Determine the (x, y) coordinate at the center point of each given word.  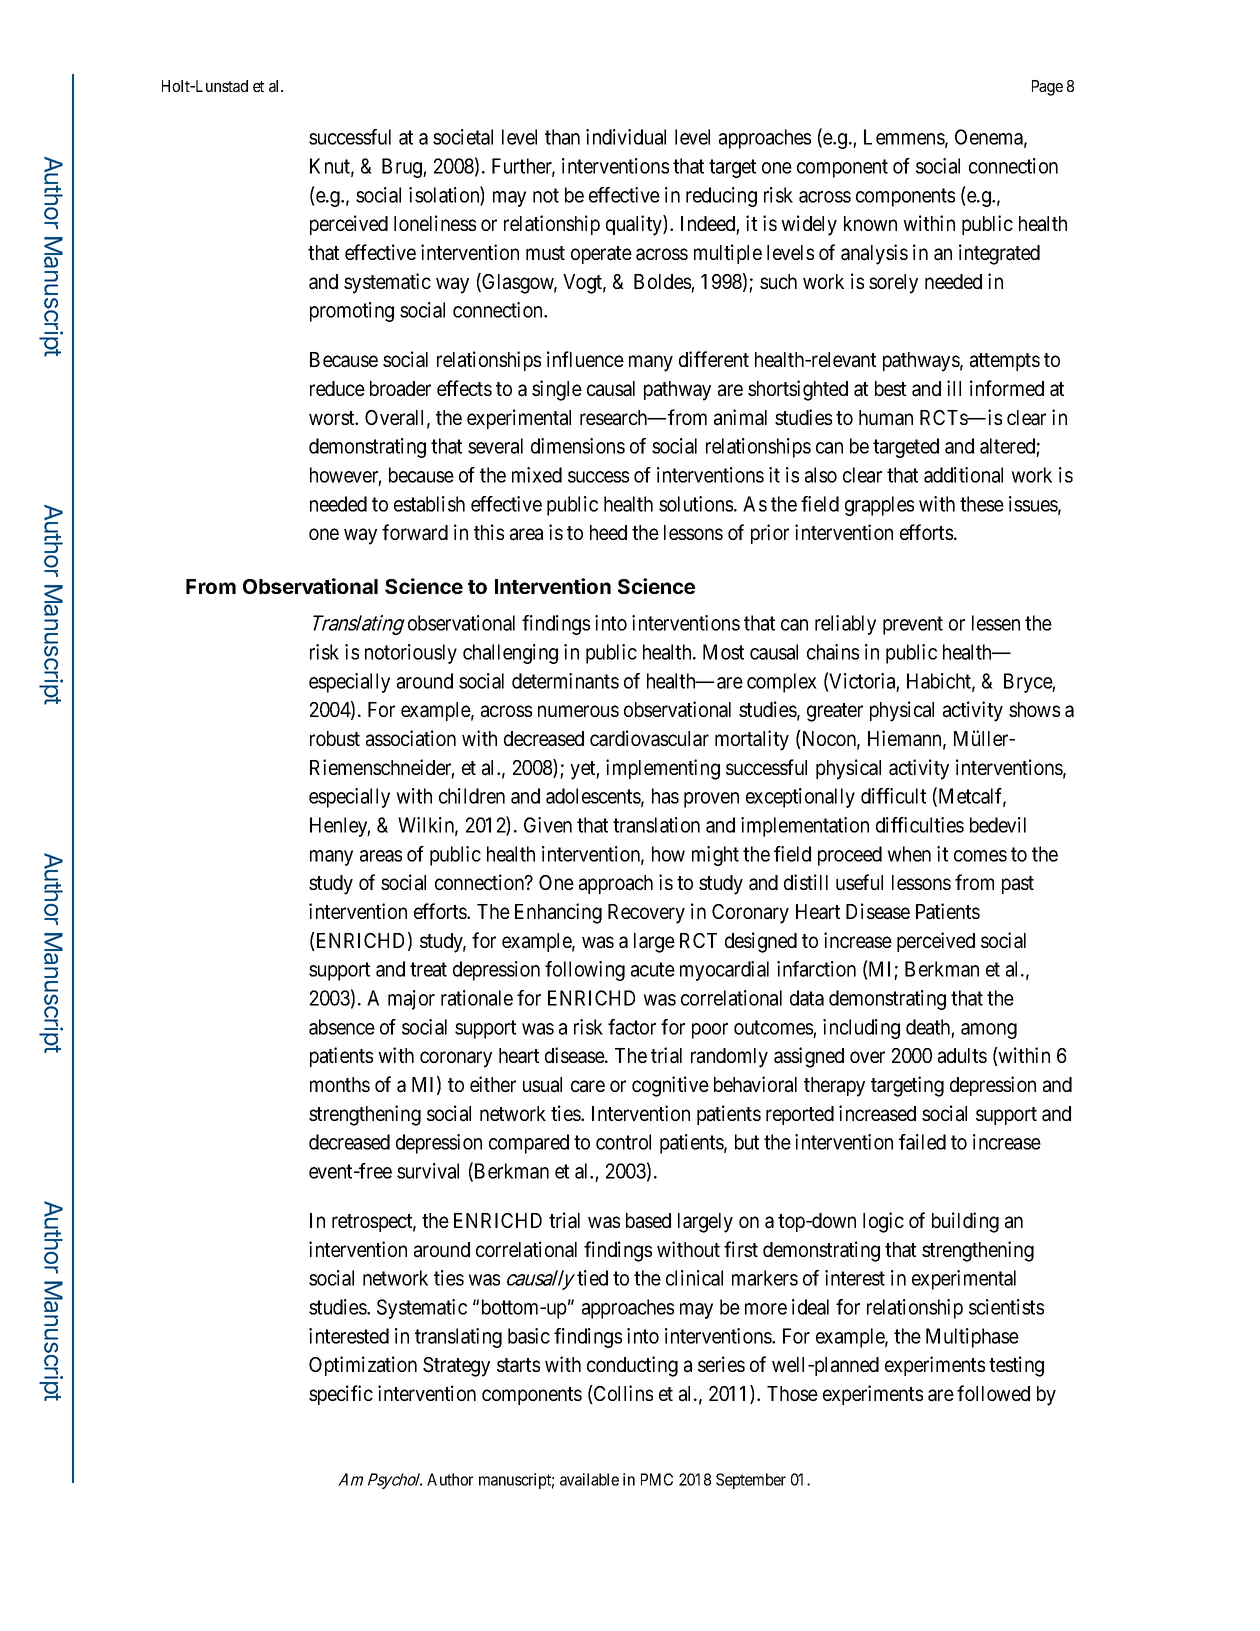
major (411, 1000)
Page (1047, 88)
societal (463, 137)
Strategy (456, 1367)
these (982, 504)
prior (770, 534)
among (989, 1031)
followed (993, 1393)
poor (710, 1031)
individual (626, 137)
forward (415, 532)
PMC (657, 1479)
